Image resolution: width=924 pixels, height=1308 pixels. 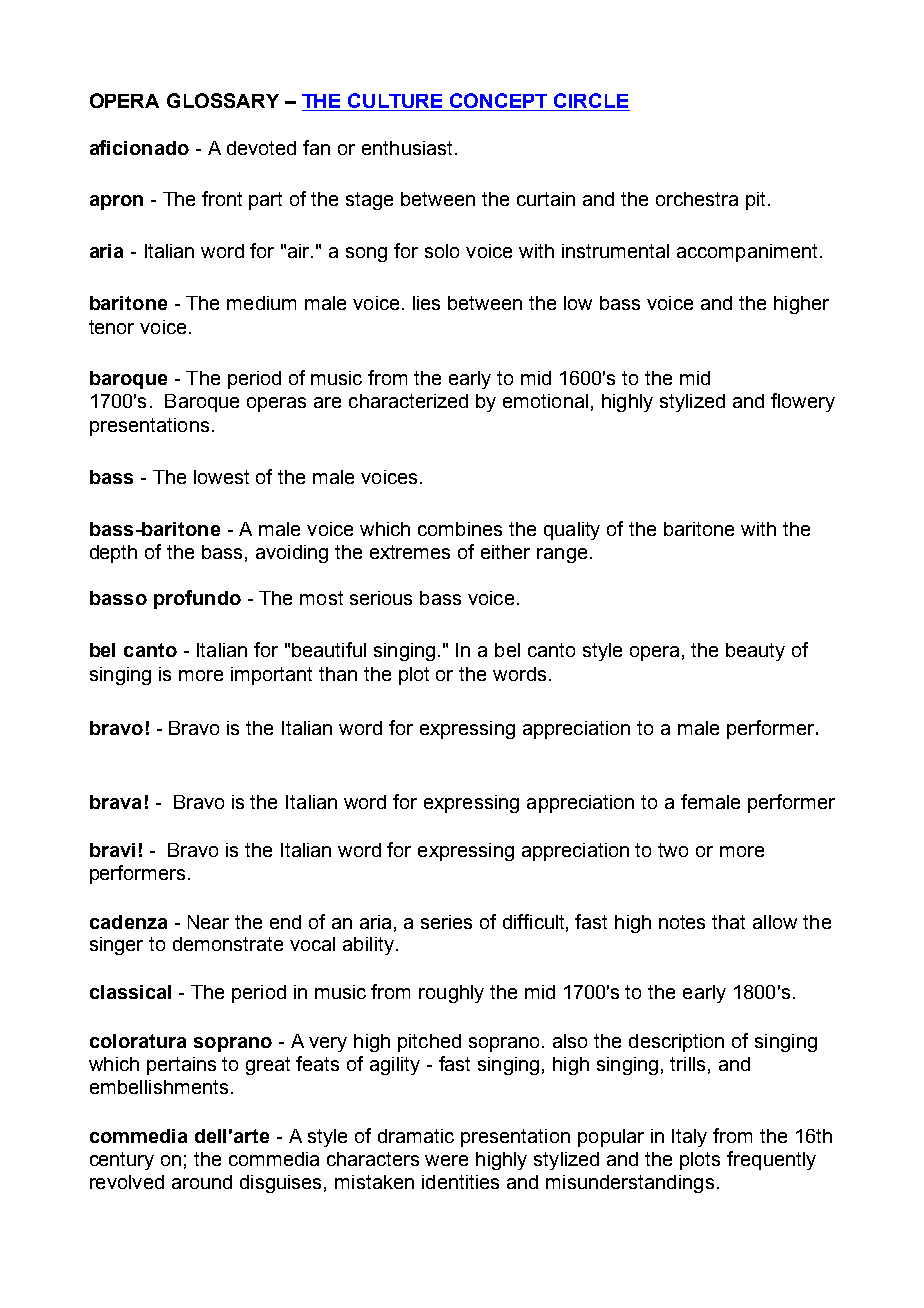 What do you see at coordinates (673, 850) in the document?
I see `two` at bounding box center [673, 850].
